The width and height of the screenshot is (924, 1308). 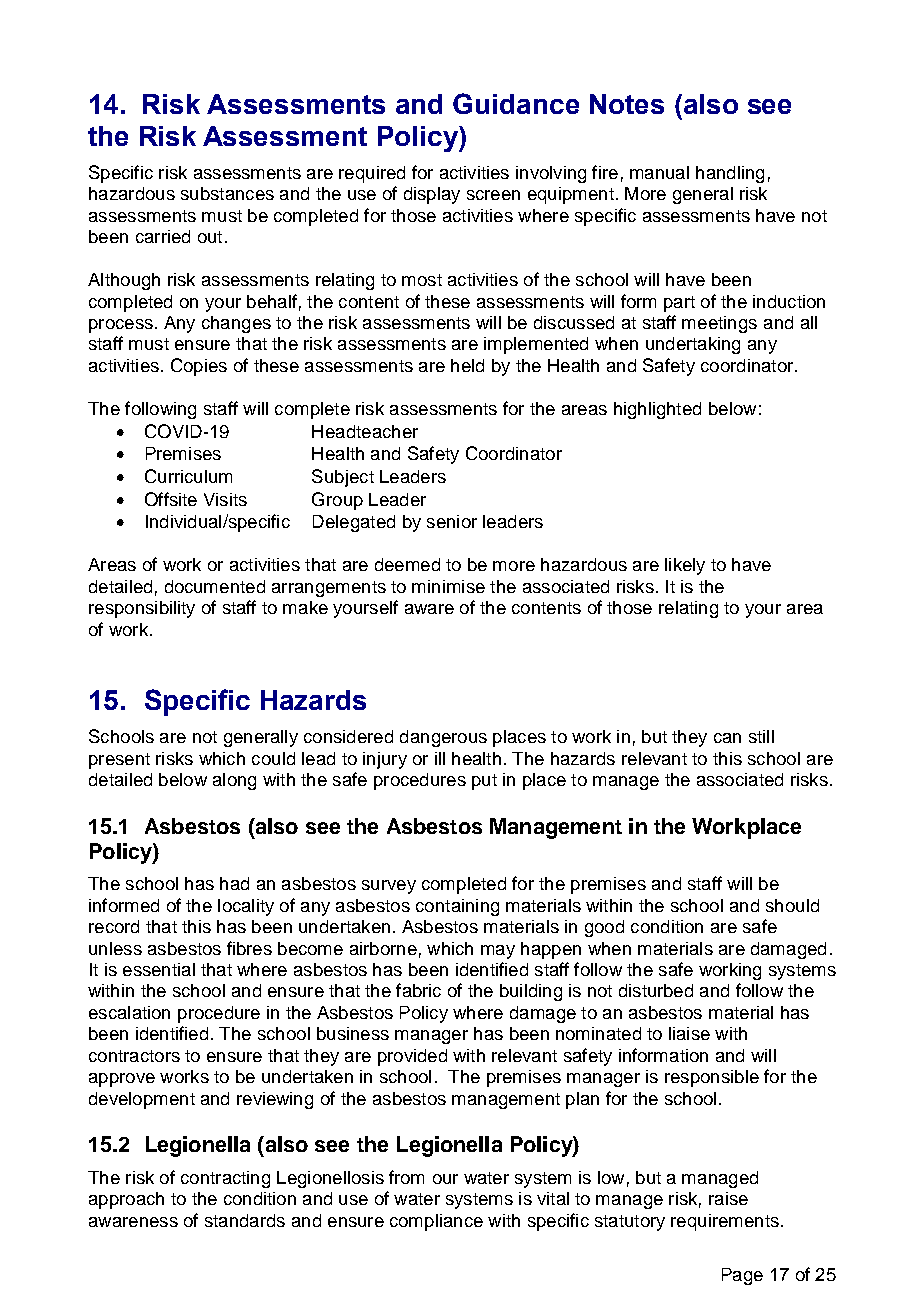 What do you see at coordinates (245, 1220) in the screenshot?
I see `standards` at bounding box center [245, 1220].
